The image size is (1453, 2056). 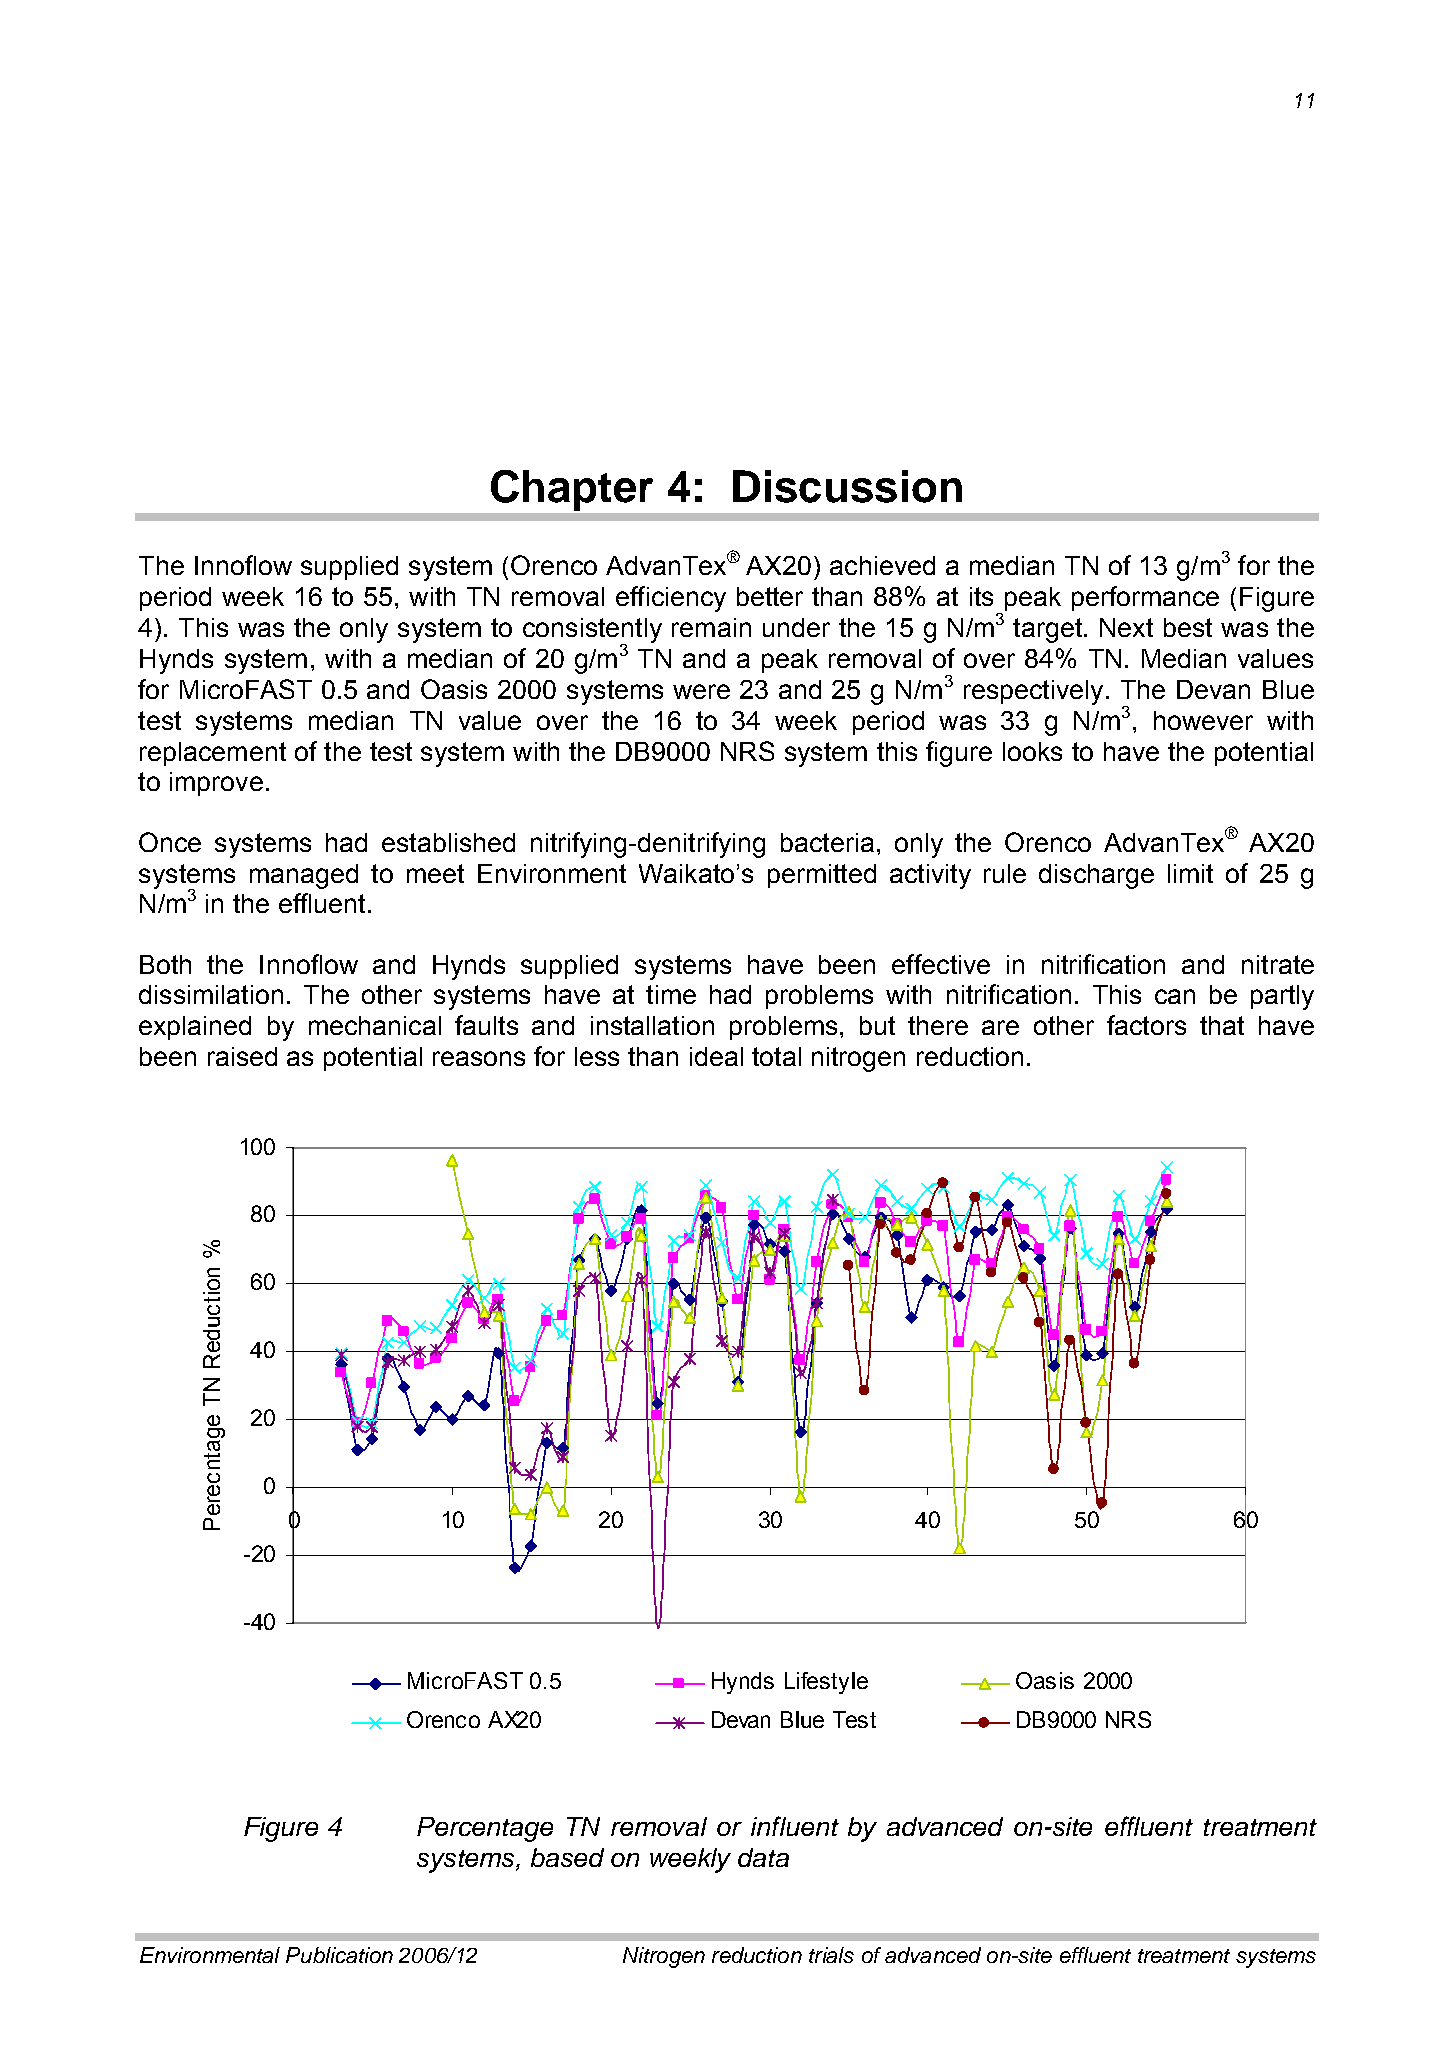 I want to click on better, so click(x=770, y=596).
